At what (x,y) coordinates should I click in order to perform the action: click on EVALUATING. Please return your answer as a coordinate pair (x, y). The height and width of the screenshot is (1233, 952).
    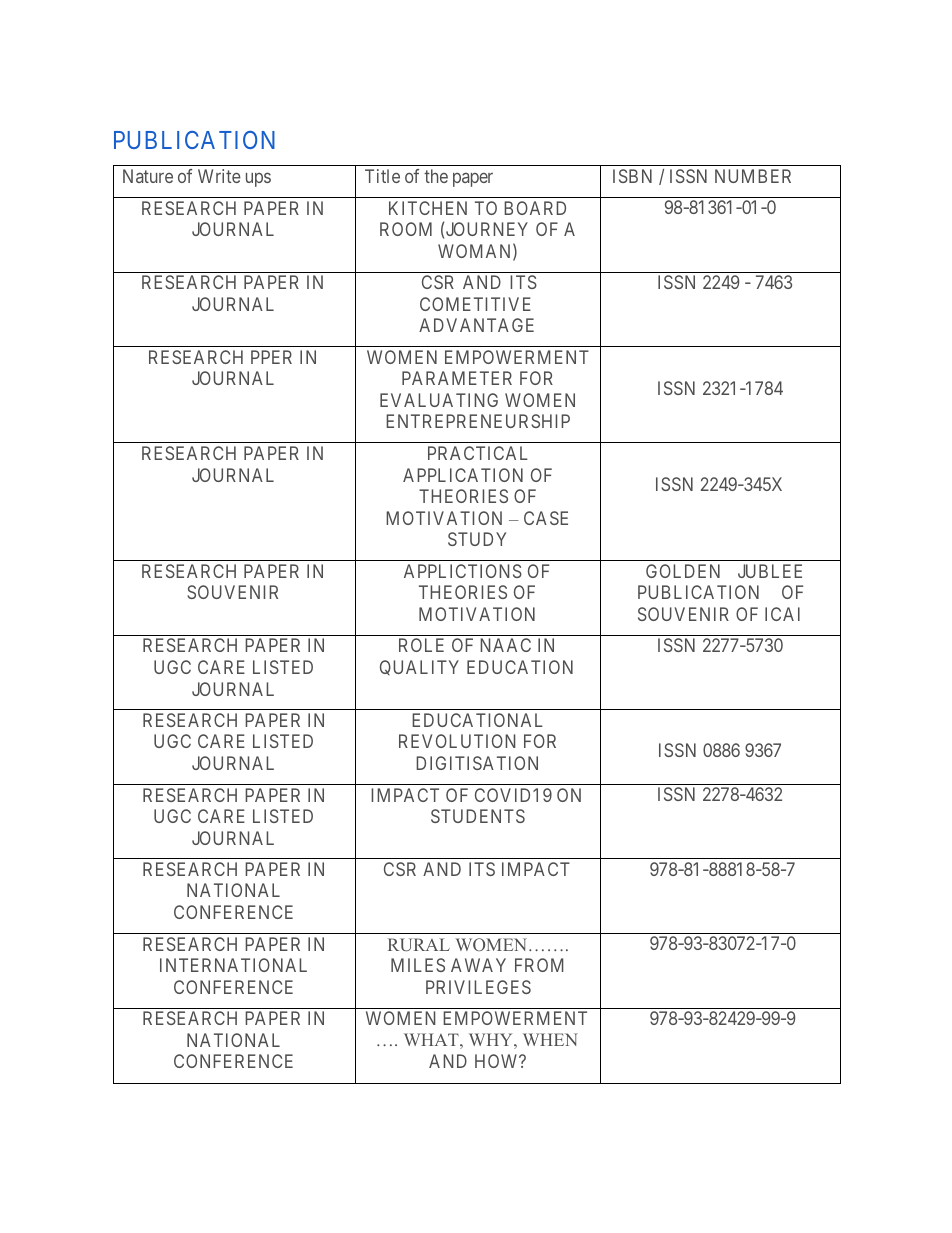
    Looking at the image, I should click on (439, 400).
